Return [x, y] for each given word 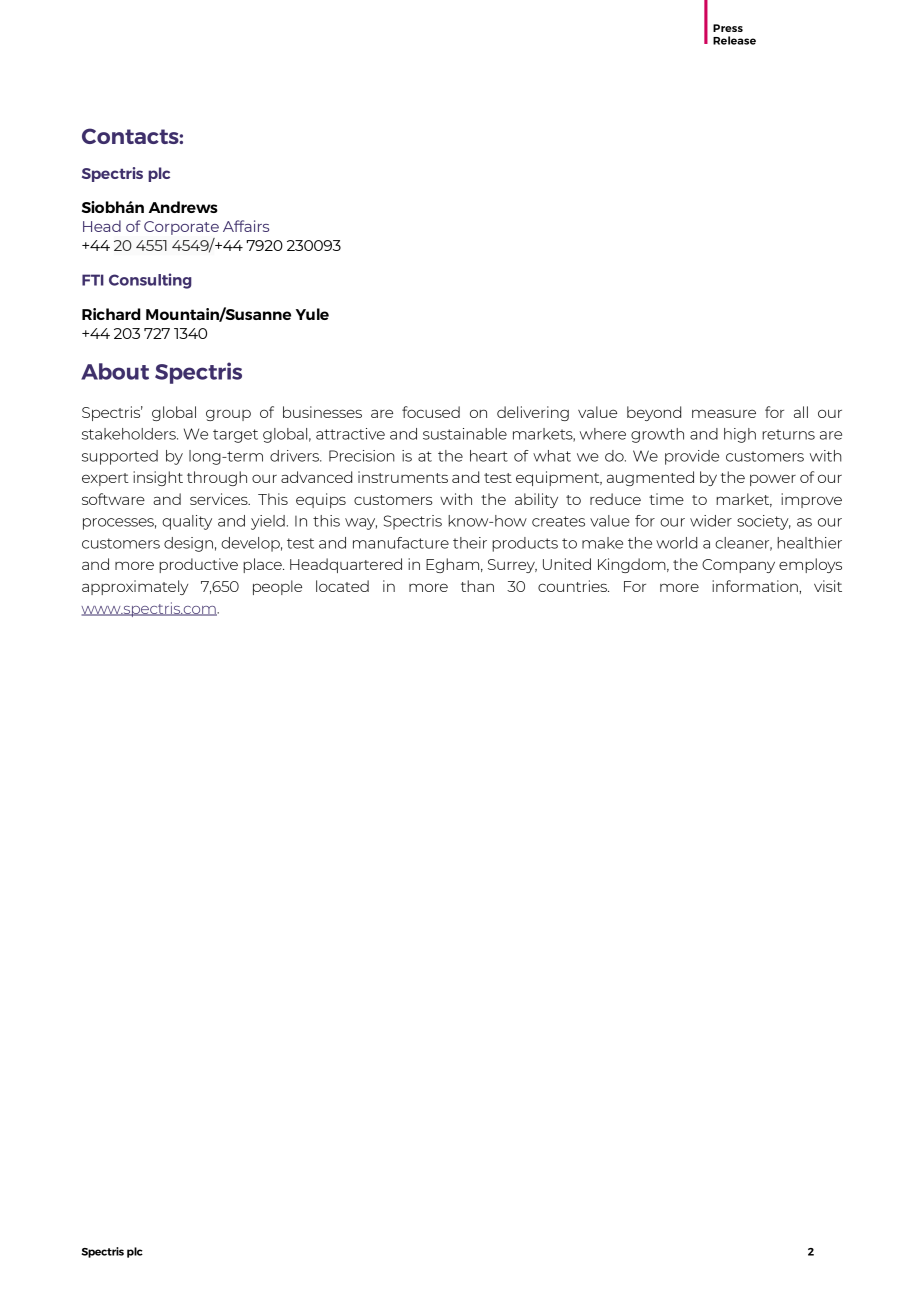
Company [738, 566]
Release [734, 40]
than [477, 586]
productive [198, 565]
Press [728, 28]
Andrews [183, 207]
